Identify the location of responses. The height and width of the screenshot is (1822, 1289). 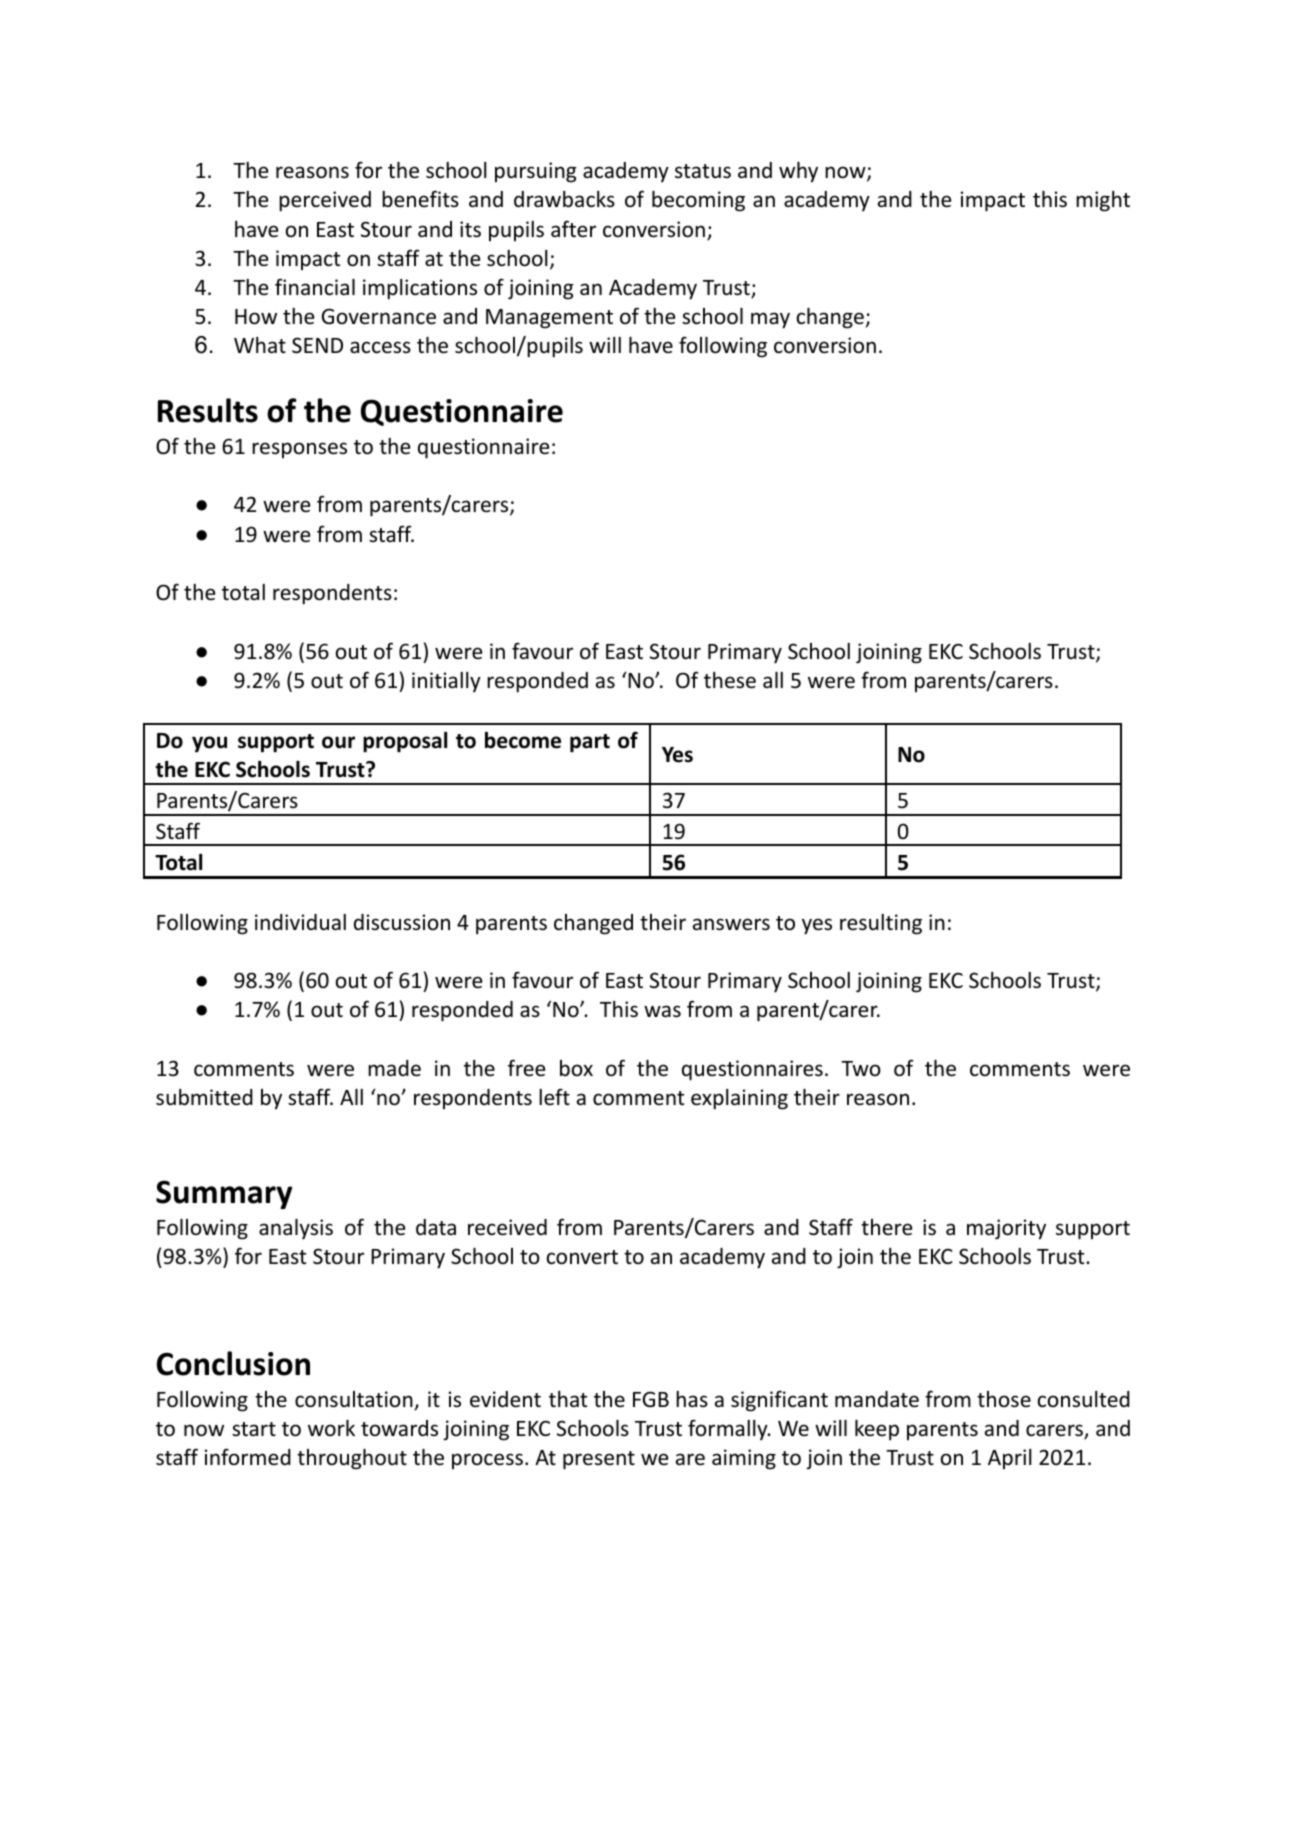
(299, 450).
